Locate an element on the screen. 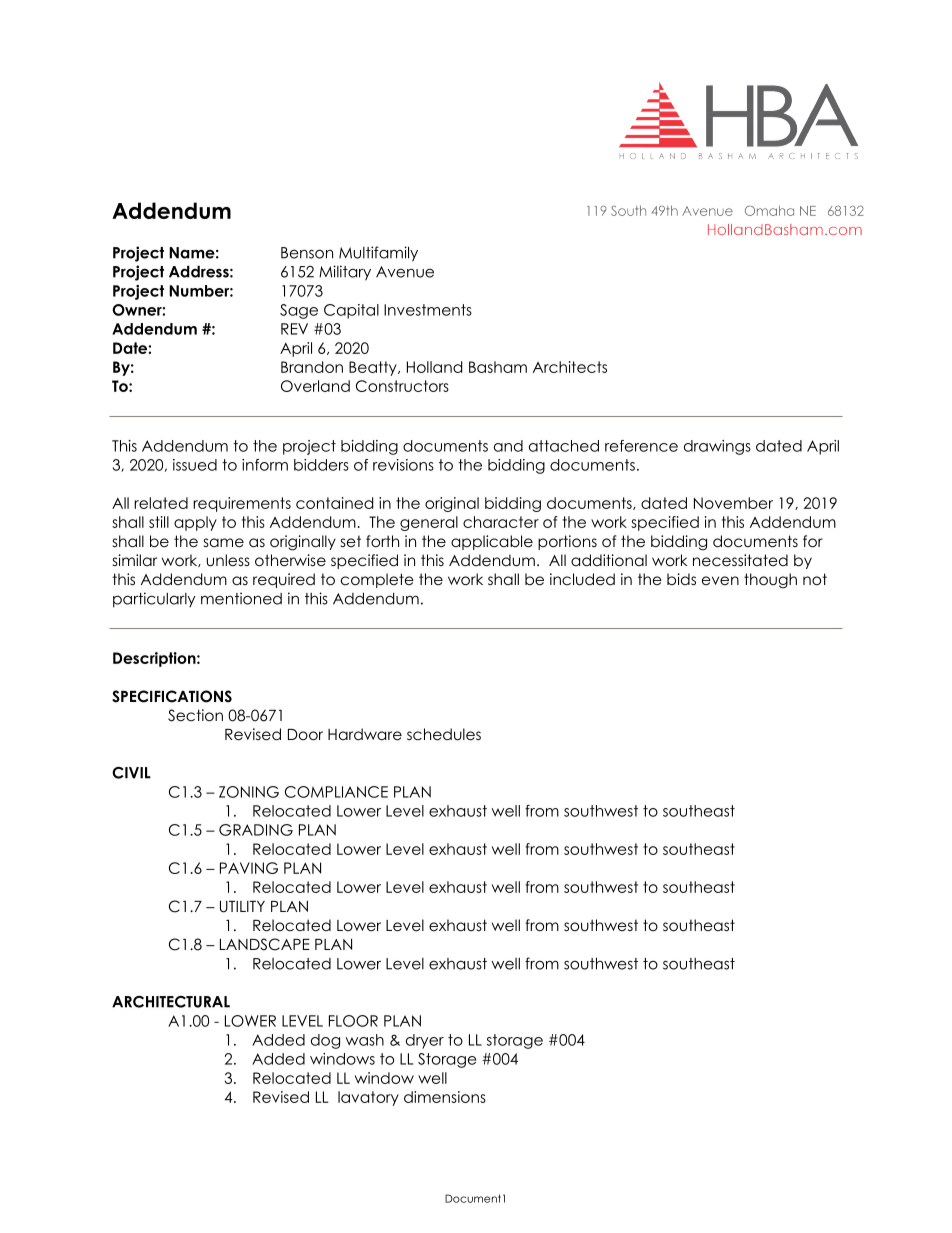 The image size is (952, 1233). ZONING is located at coordinates (249, 792).
